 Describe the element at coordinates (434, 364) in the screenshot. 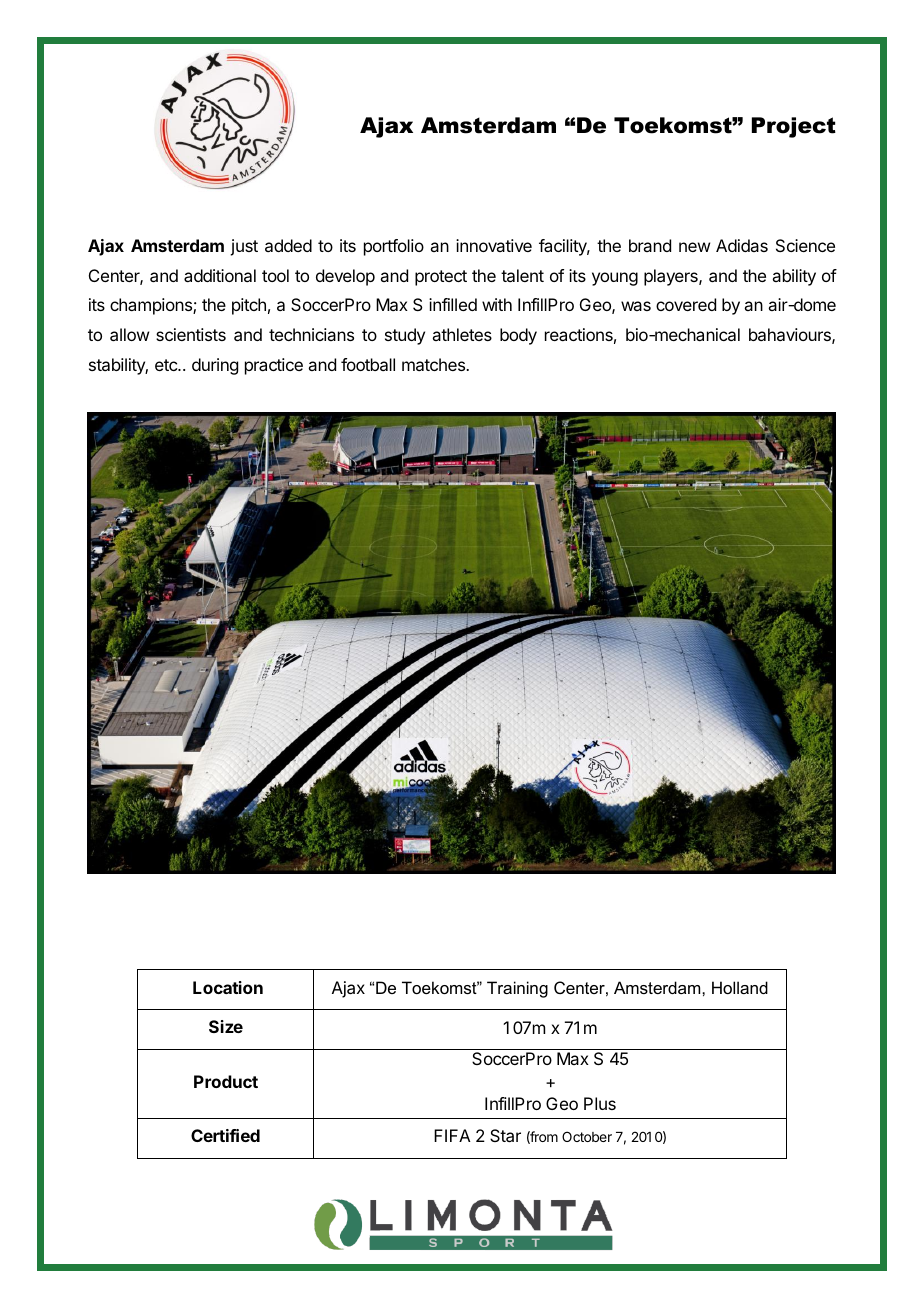

I see `matches` at that location.
